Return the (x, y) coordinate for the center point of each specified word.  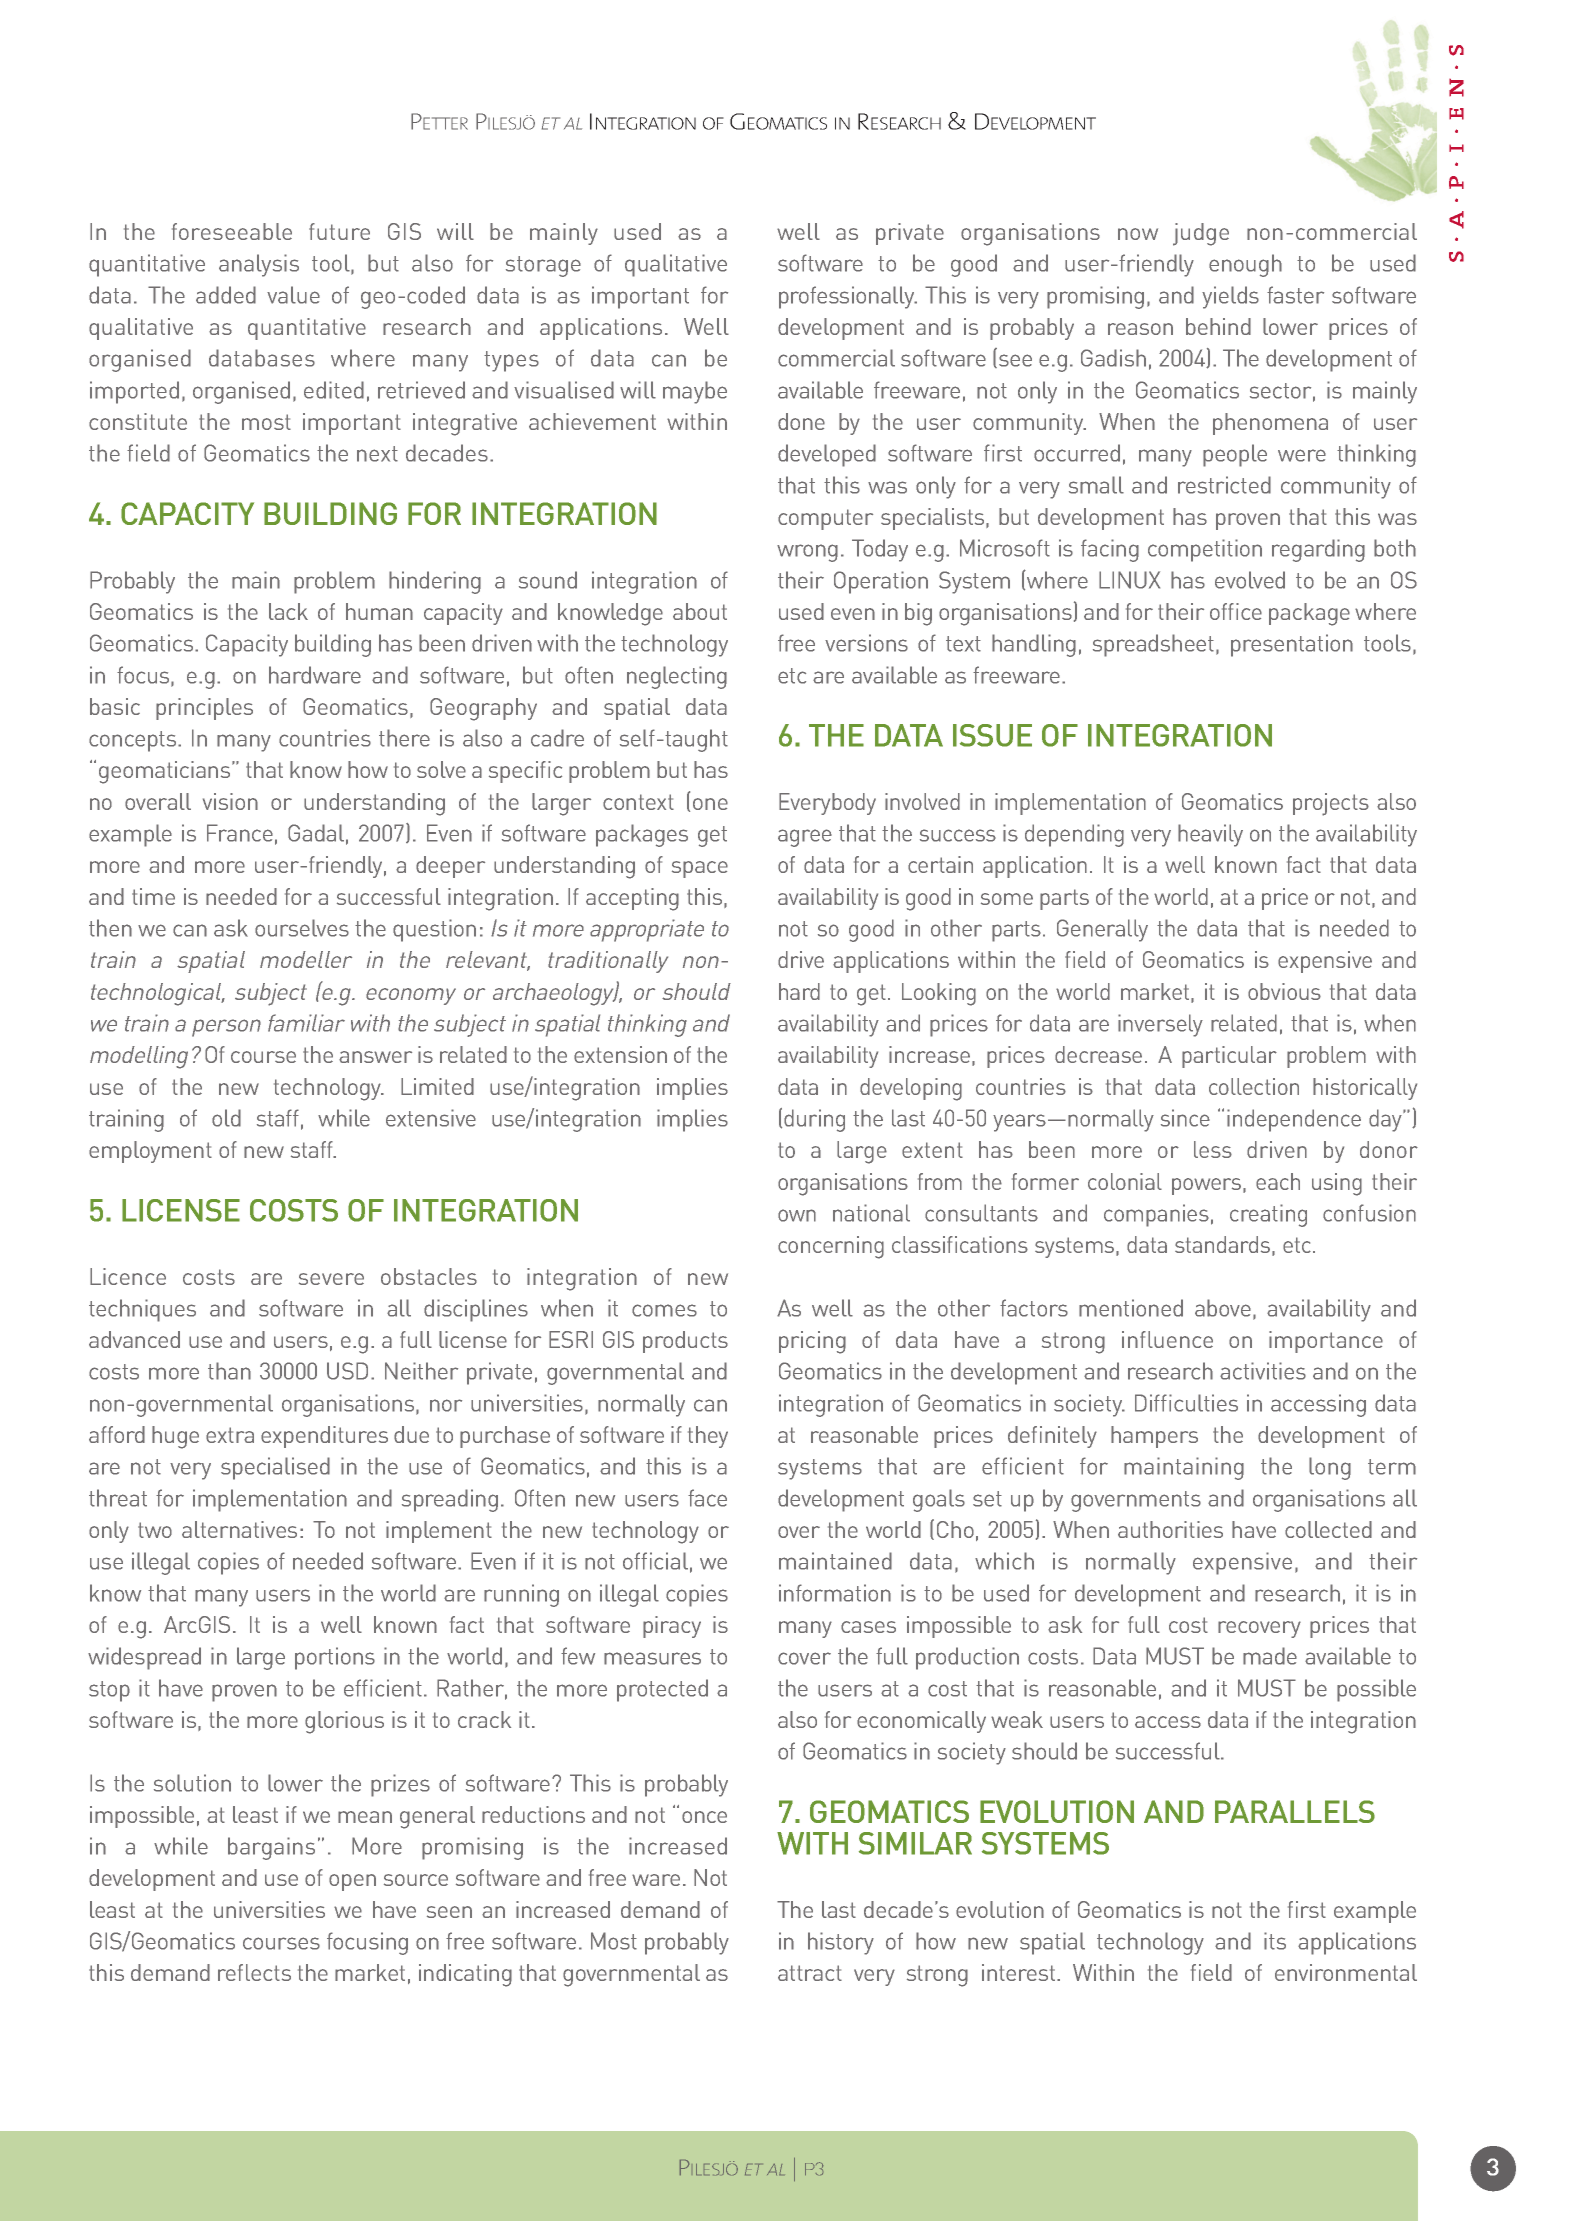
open (352, 1882)
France (240, 833)
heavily (1210, 835)
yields (1230, 297)
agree (805, 838)
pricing (812, 1342)
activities (1263, 1371)
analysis (259, 265)
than (229, 1371)
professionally (848, 297)
